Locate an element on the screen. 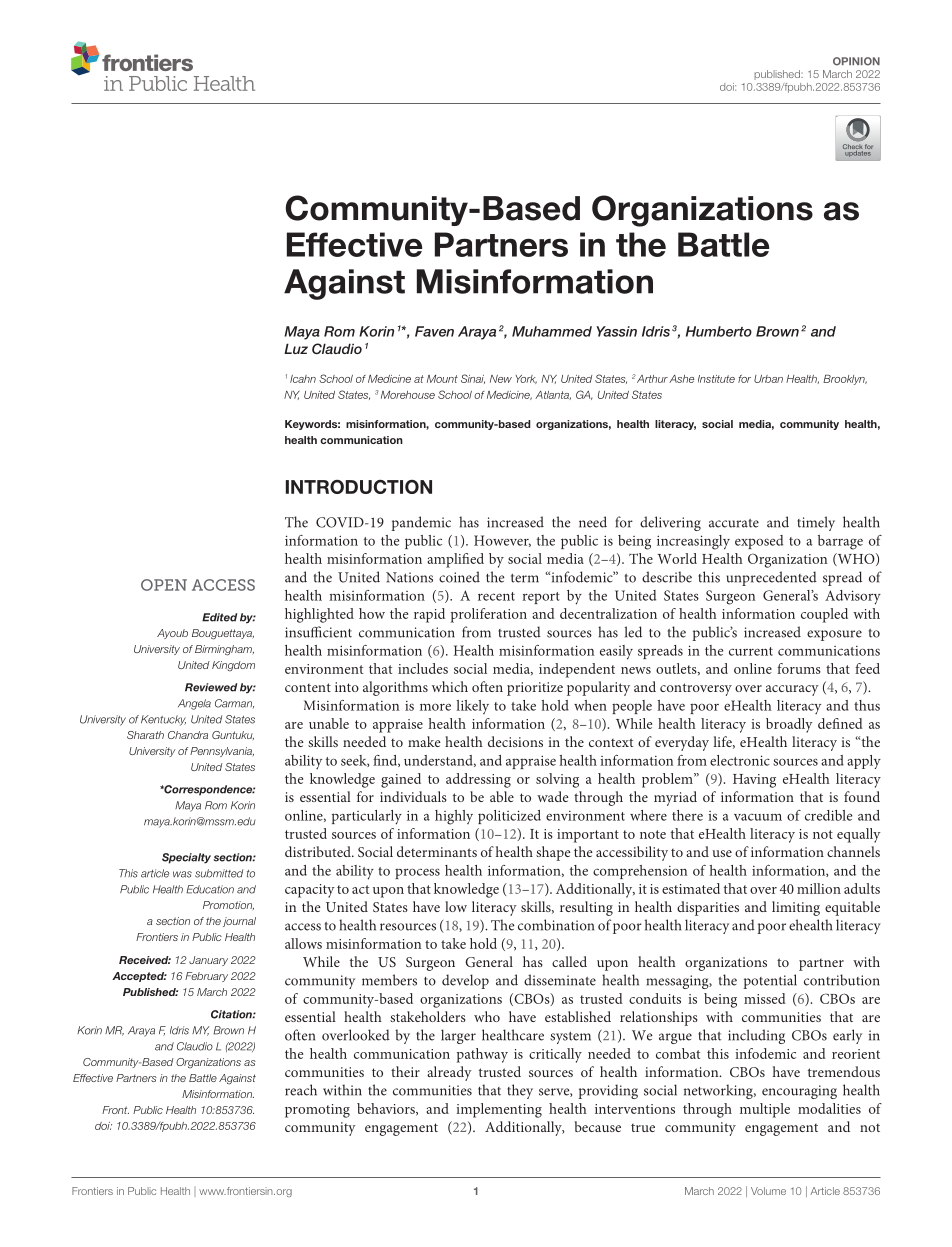  recent is located at coordinates (496, 596).
